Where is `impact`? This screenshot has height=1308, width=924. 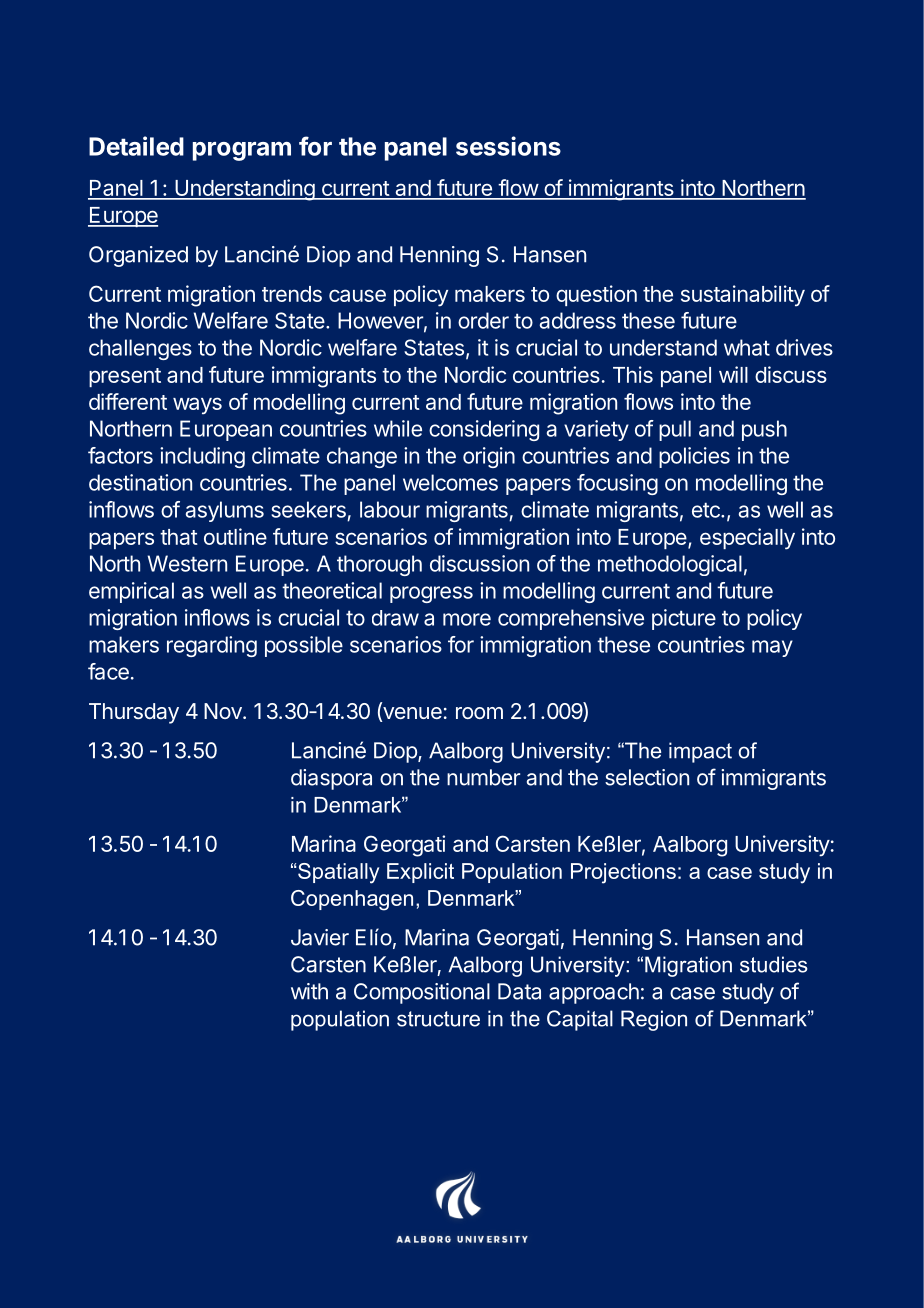 impact is located at coordinates (700, 752).
